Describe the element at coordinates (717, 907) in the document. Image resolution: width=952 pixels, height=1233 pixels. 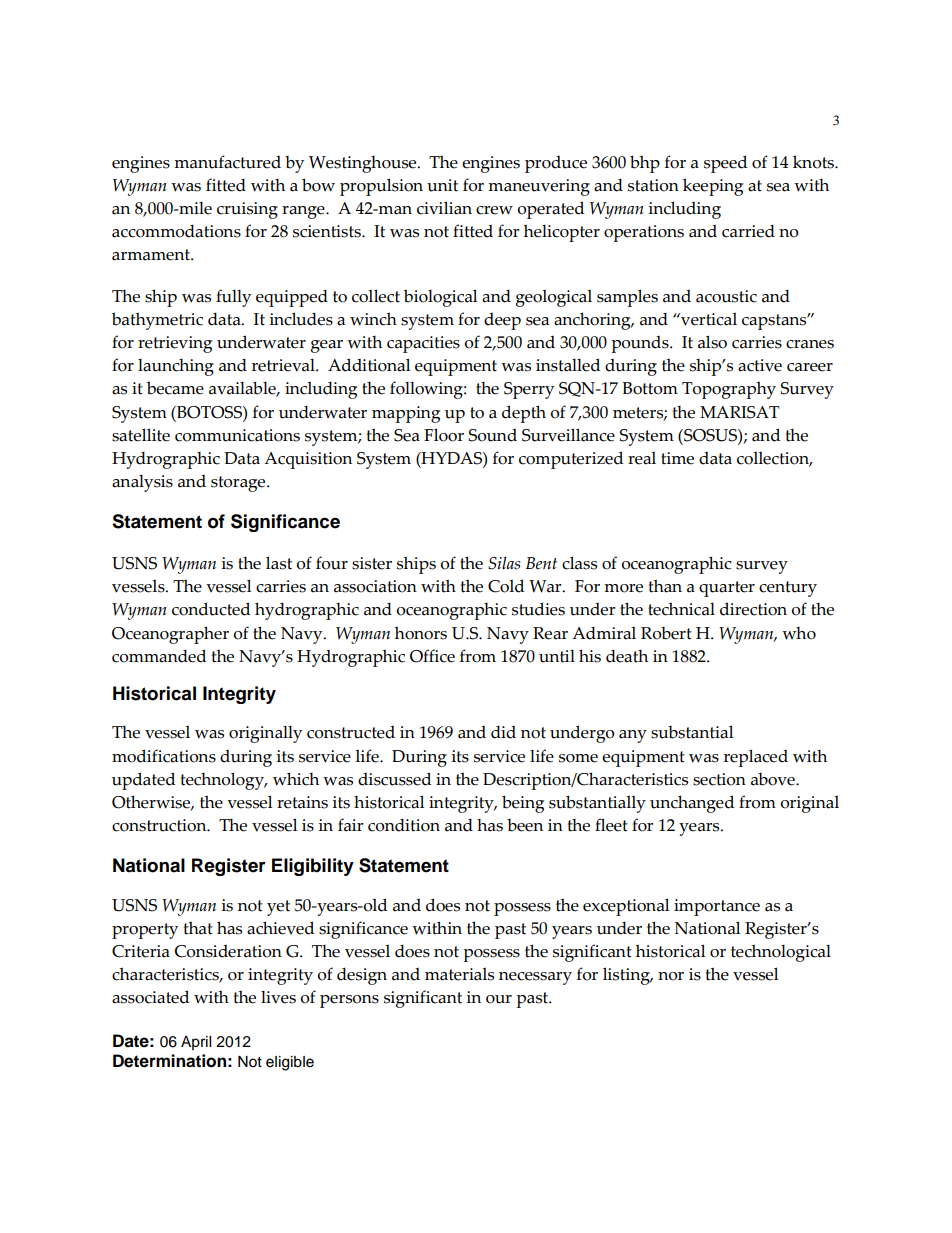
I see `importance` at that location.
